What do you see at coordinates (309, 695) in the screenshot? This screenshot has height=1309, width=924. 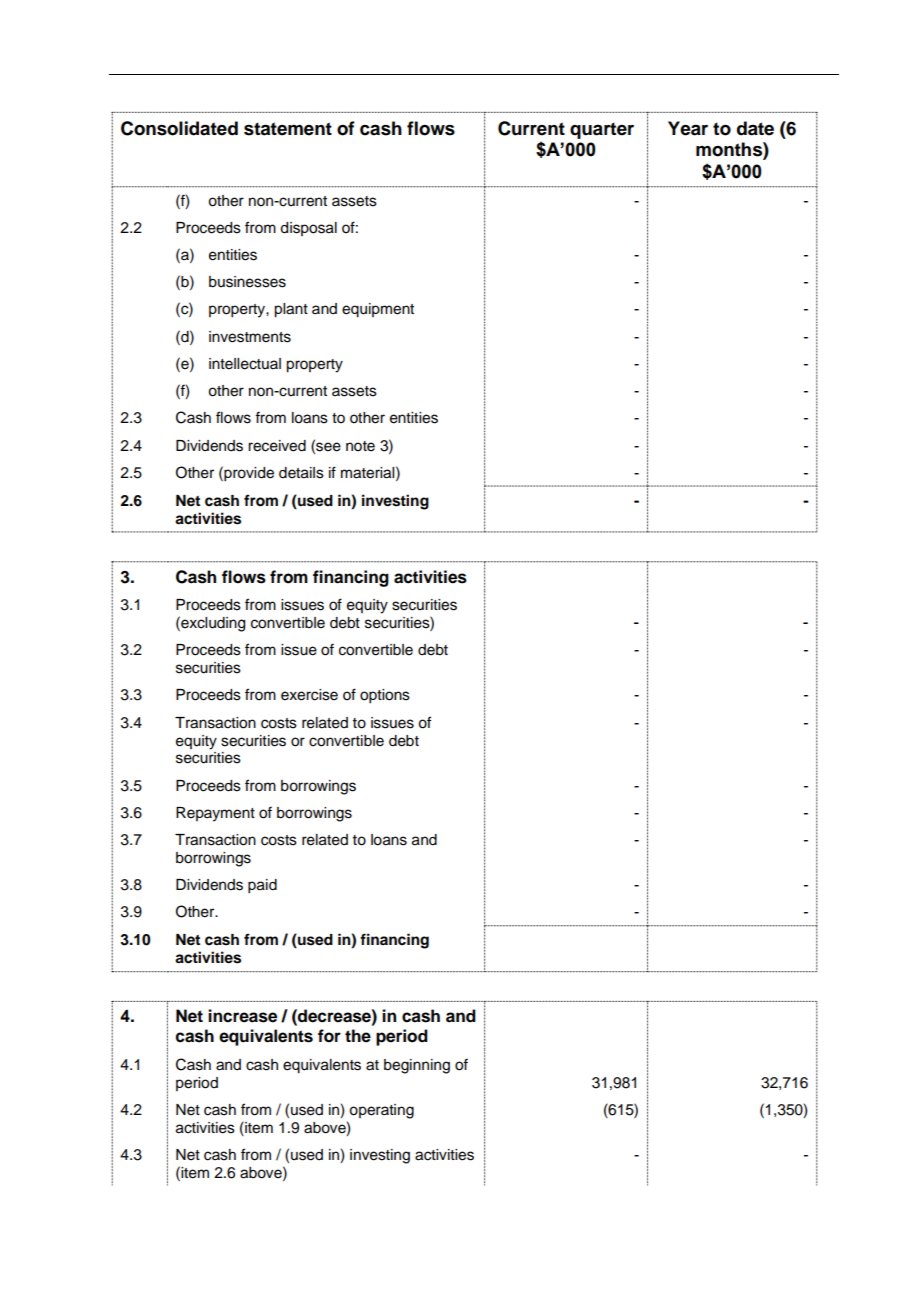 I see `exercise` at bounding box center [309, 695].
